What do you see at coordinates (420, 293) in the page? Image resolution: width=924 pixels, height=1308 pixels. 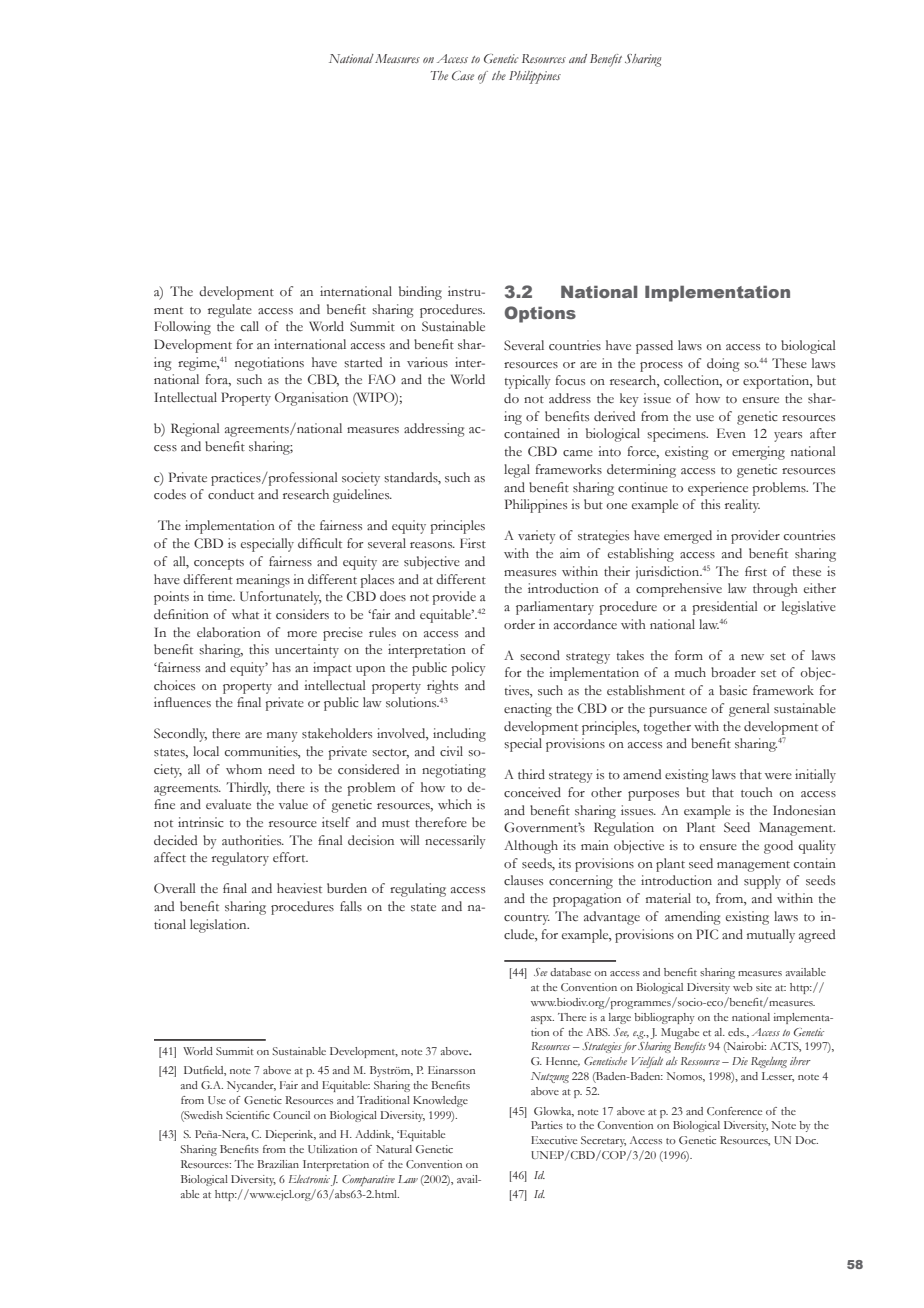 I see `binding` at bounding box center [420, 293].
